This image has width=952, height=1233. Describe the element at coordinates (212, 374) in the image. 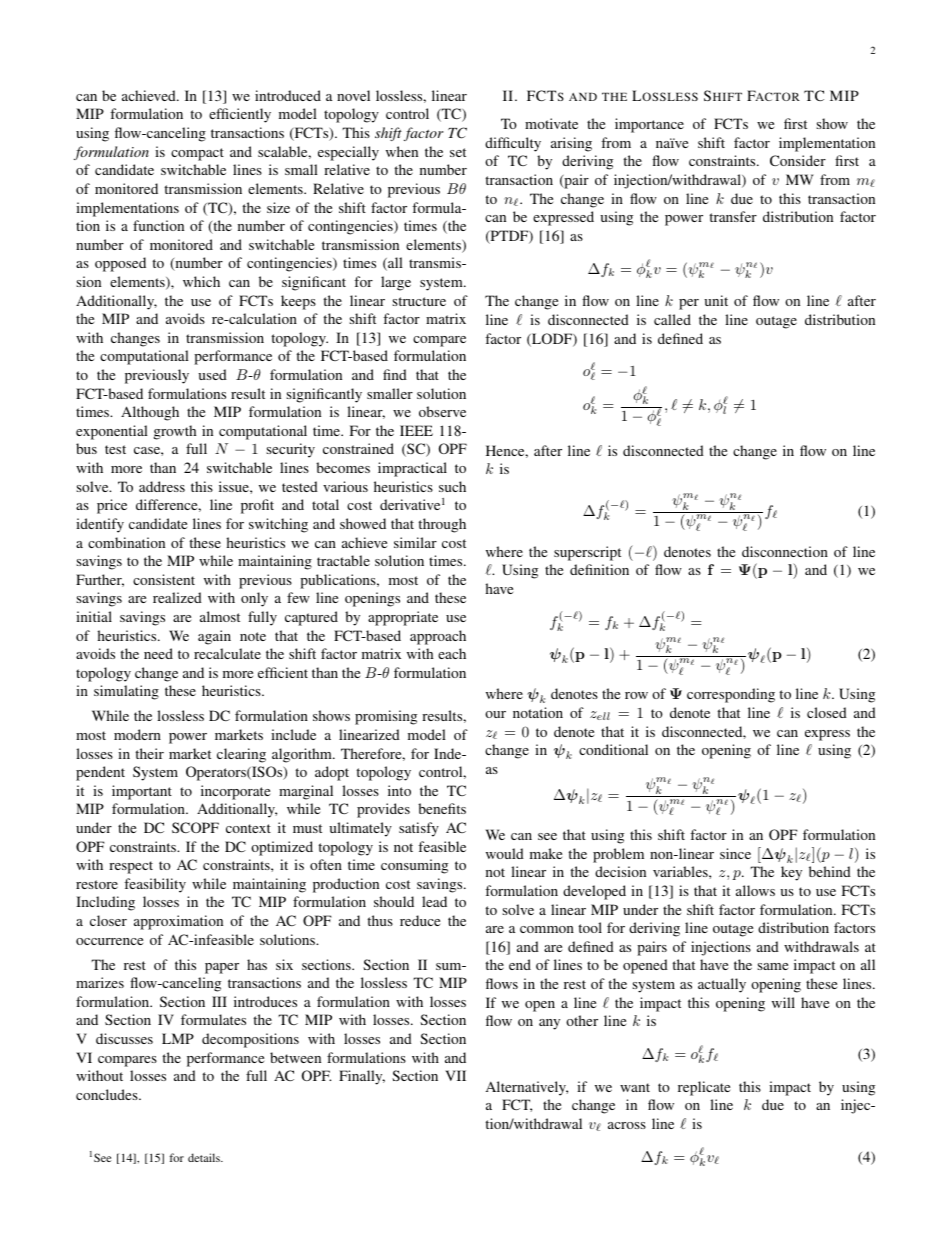

I see `used` at that location.
